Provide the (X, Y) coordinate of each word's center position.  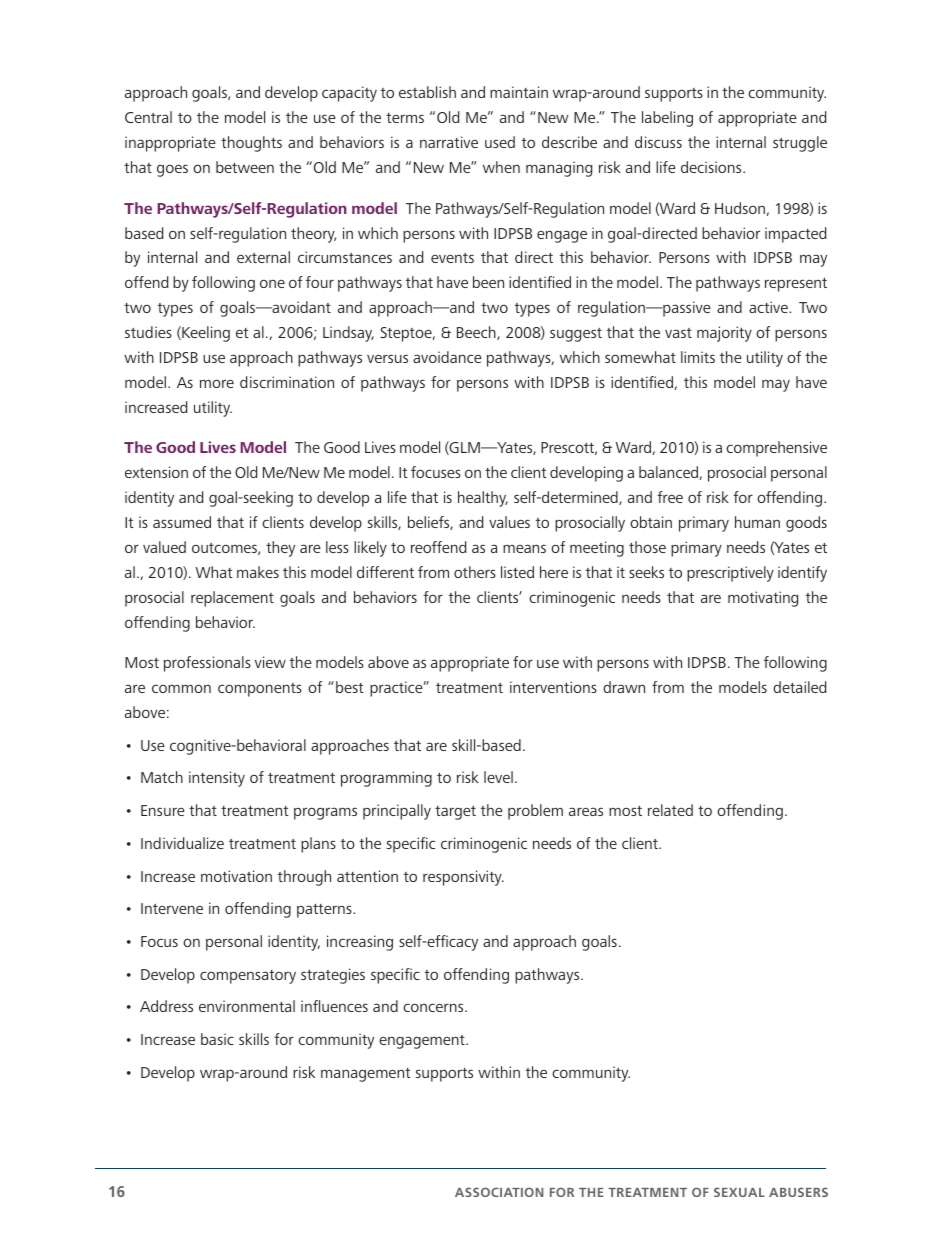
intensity (217, 779)
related (670, 810)
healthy (483, 499)
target (455, 813)
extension (156, 472)
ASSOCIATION (499, 1192)
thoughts (251, 144)
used (500, 142)
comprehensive (776, 449)
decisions (712, 167)
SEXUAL (739, 1192)
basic (217, 1039)
